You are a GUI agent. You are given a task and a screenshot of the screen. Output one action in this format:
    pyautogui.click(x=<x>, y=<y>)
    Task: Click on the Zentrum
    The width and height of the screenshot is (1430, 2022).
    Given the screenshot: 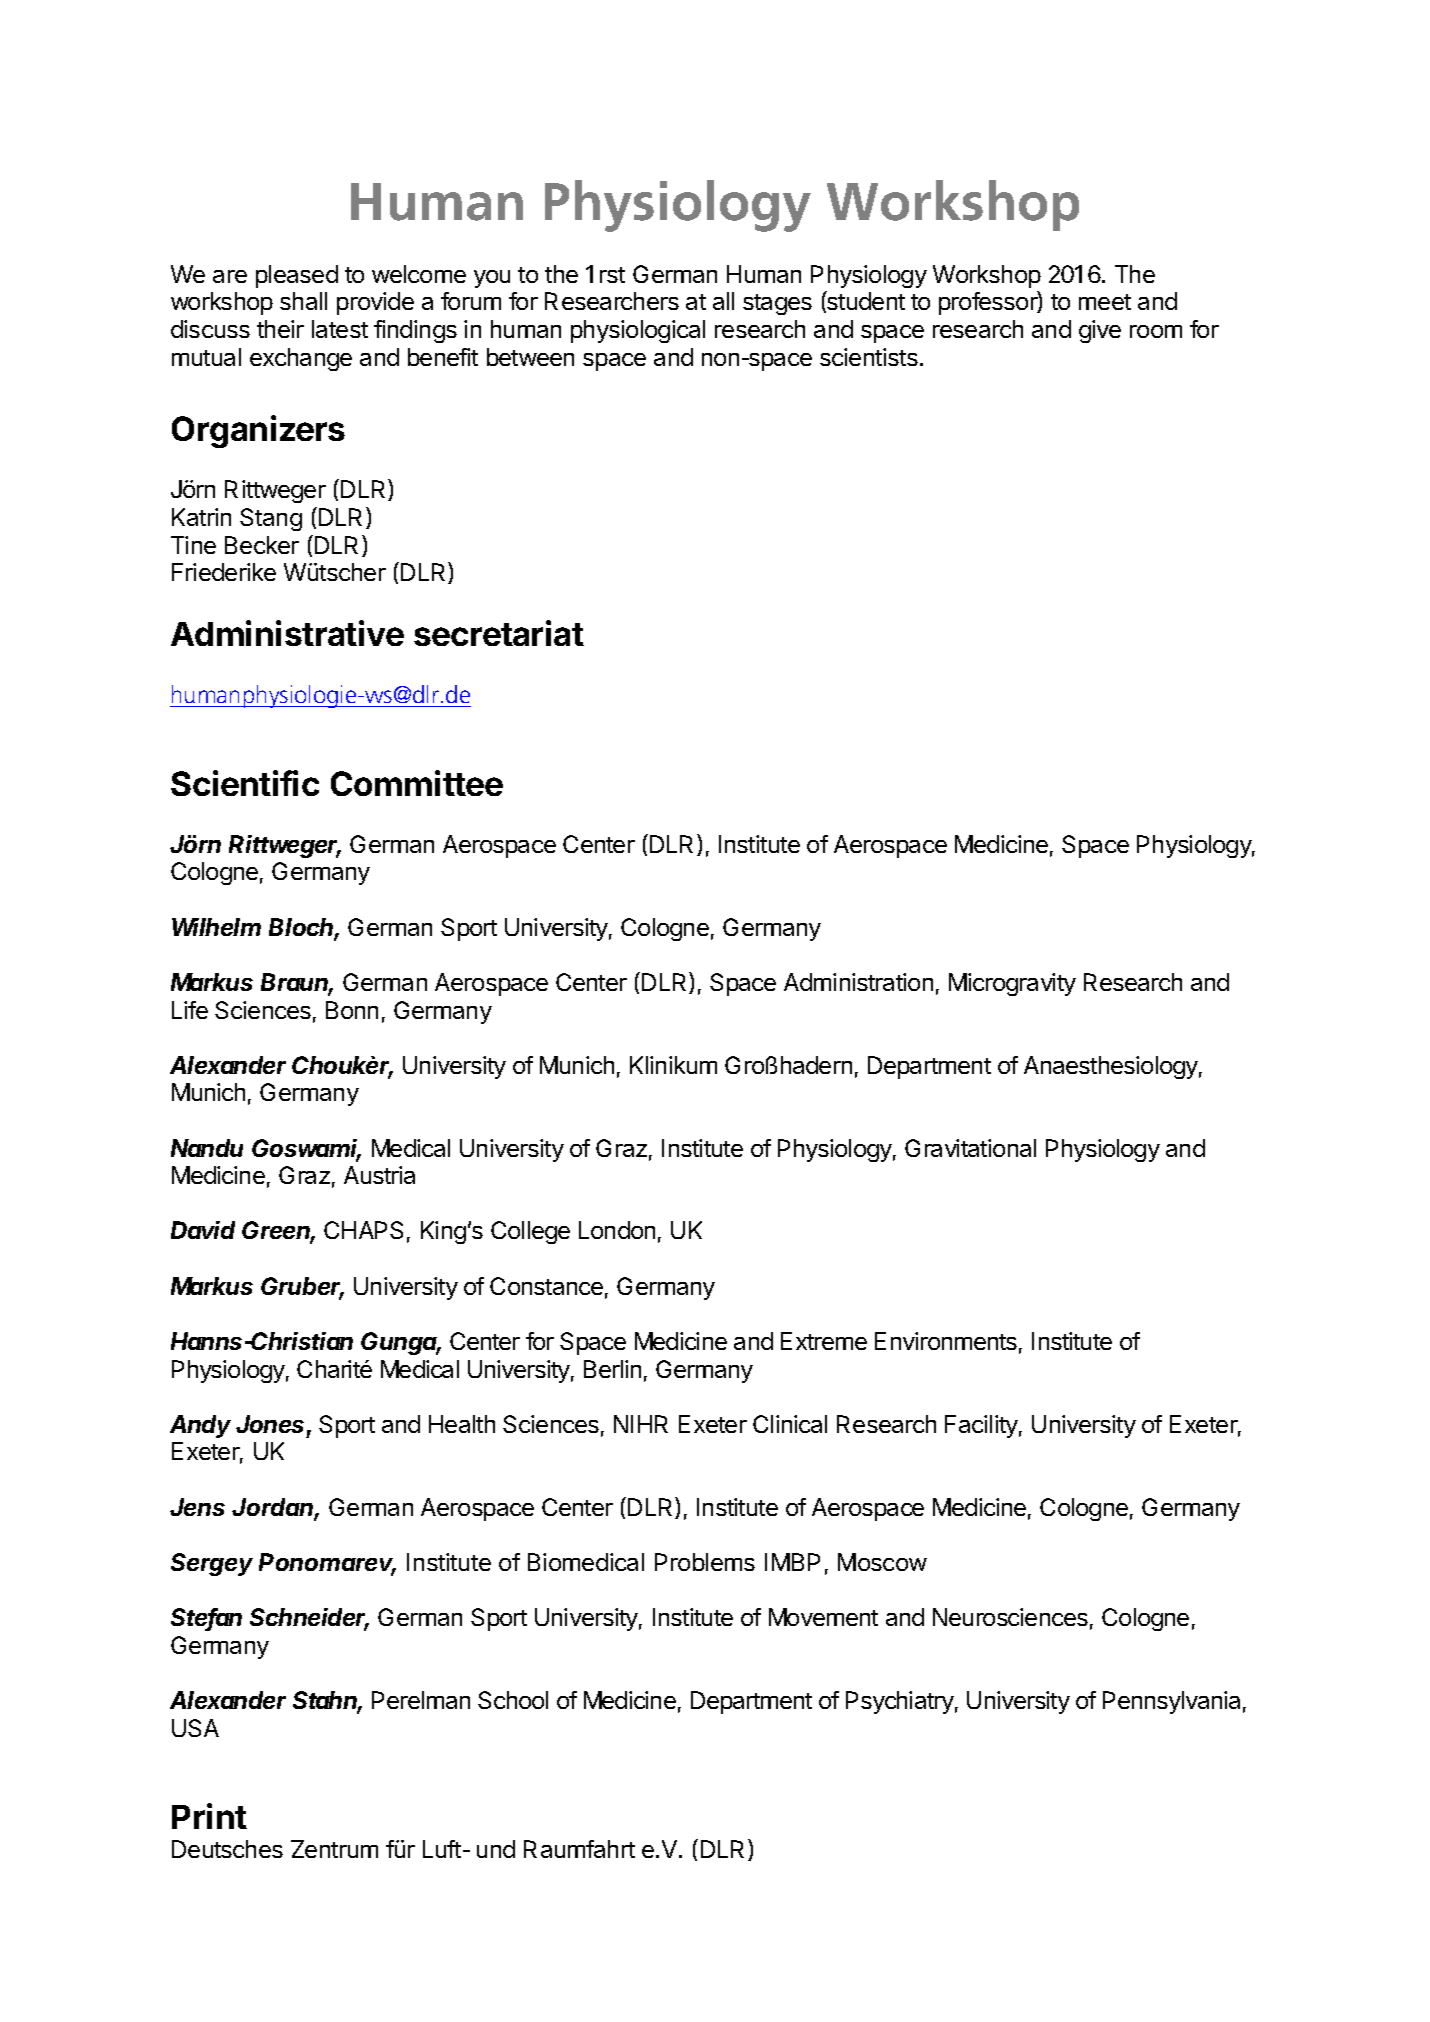 What is the action you would take?
    pyautogui.click(x=334, y=1849)
